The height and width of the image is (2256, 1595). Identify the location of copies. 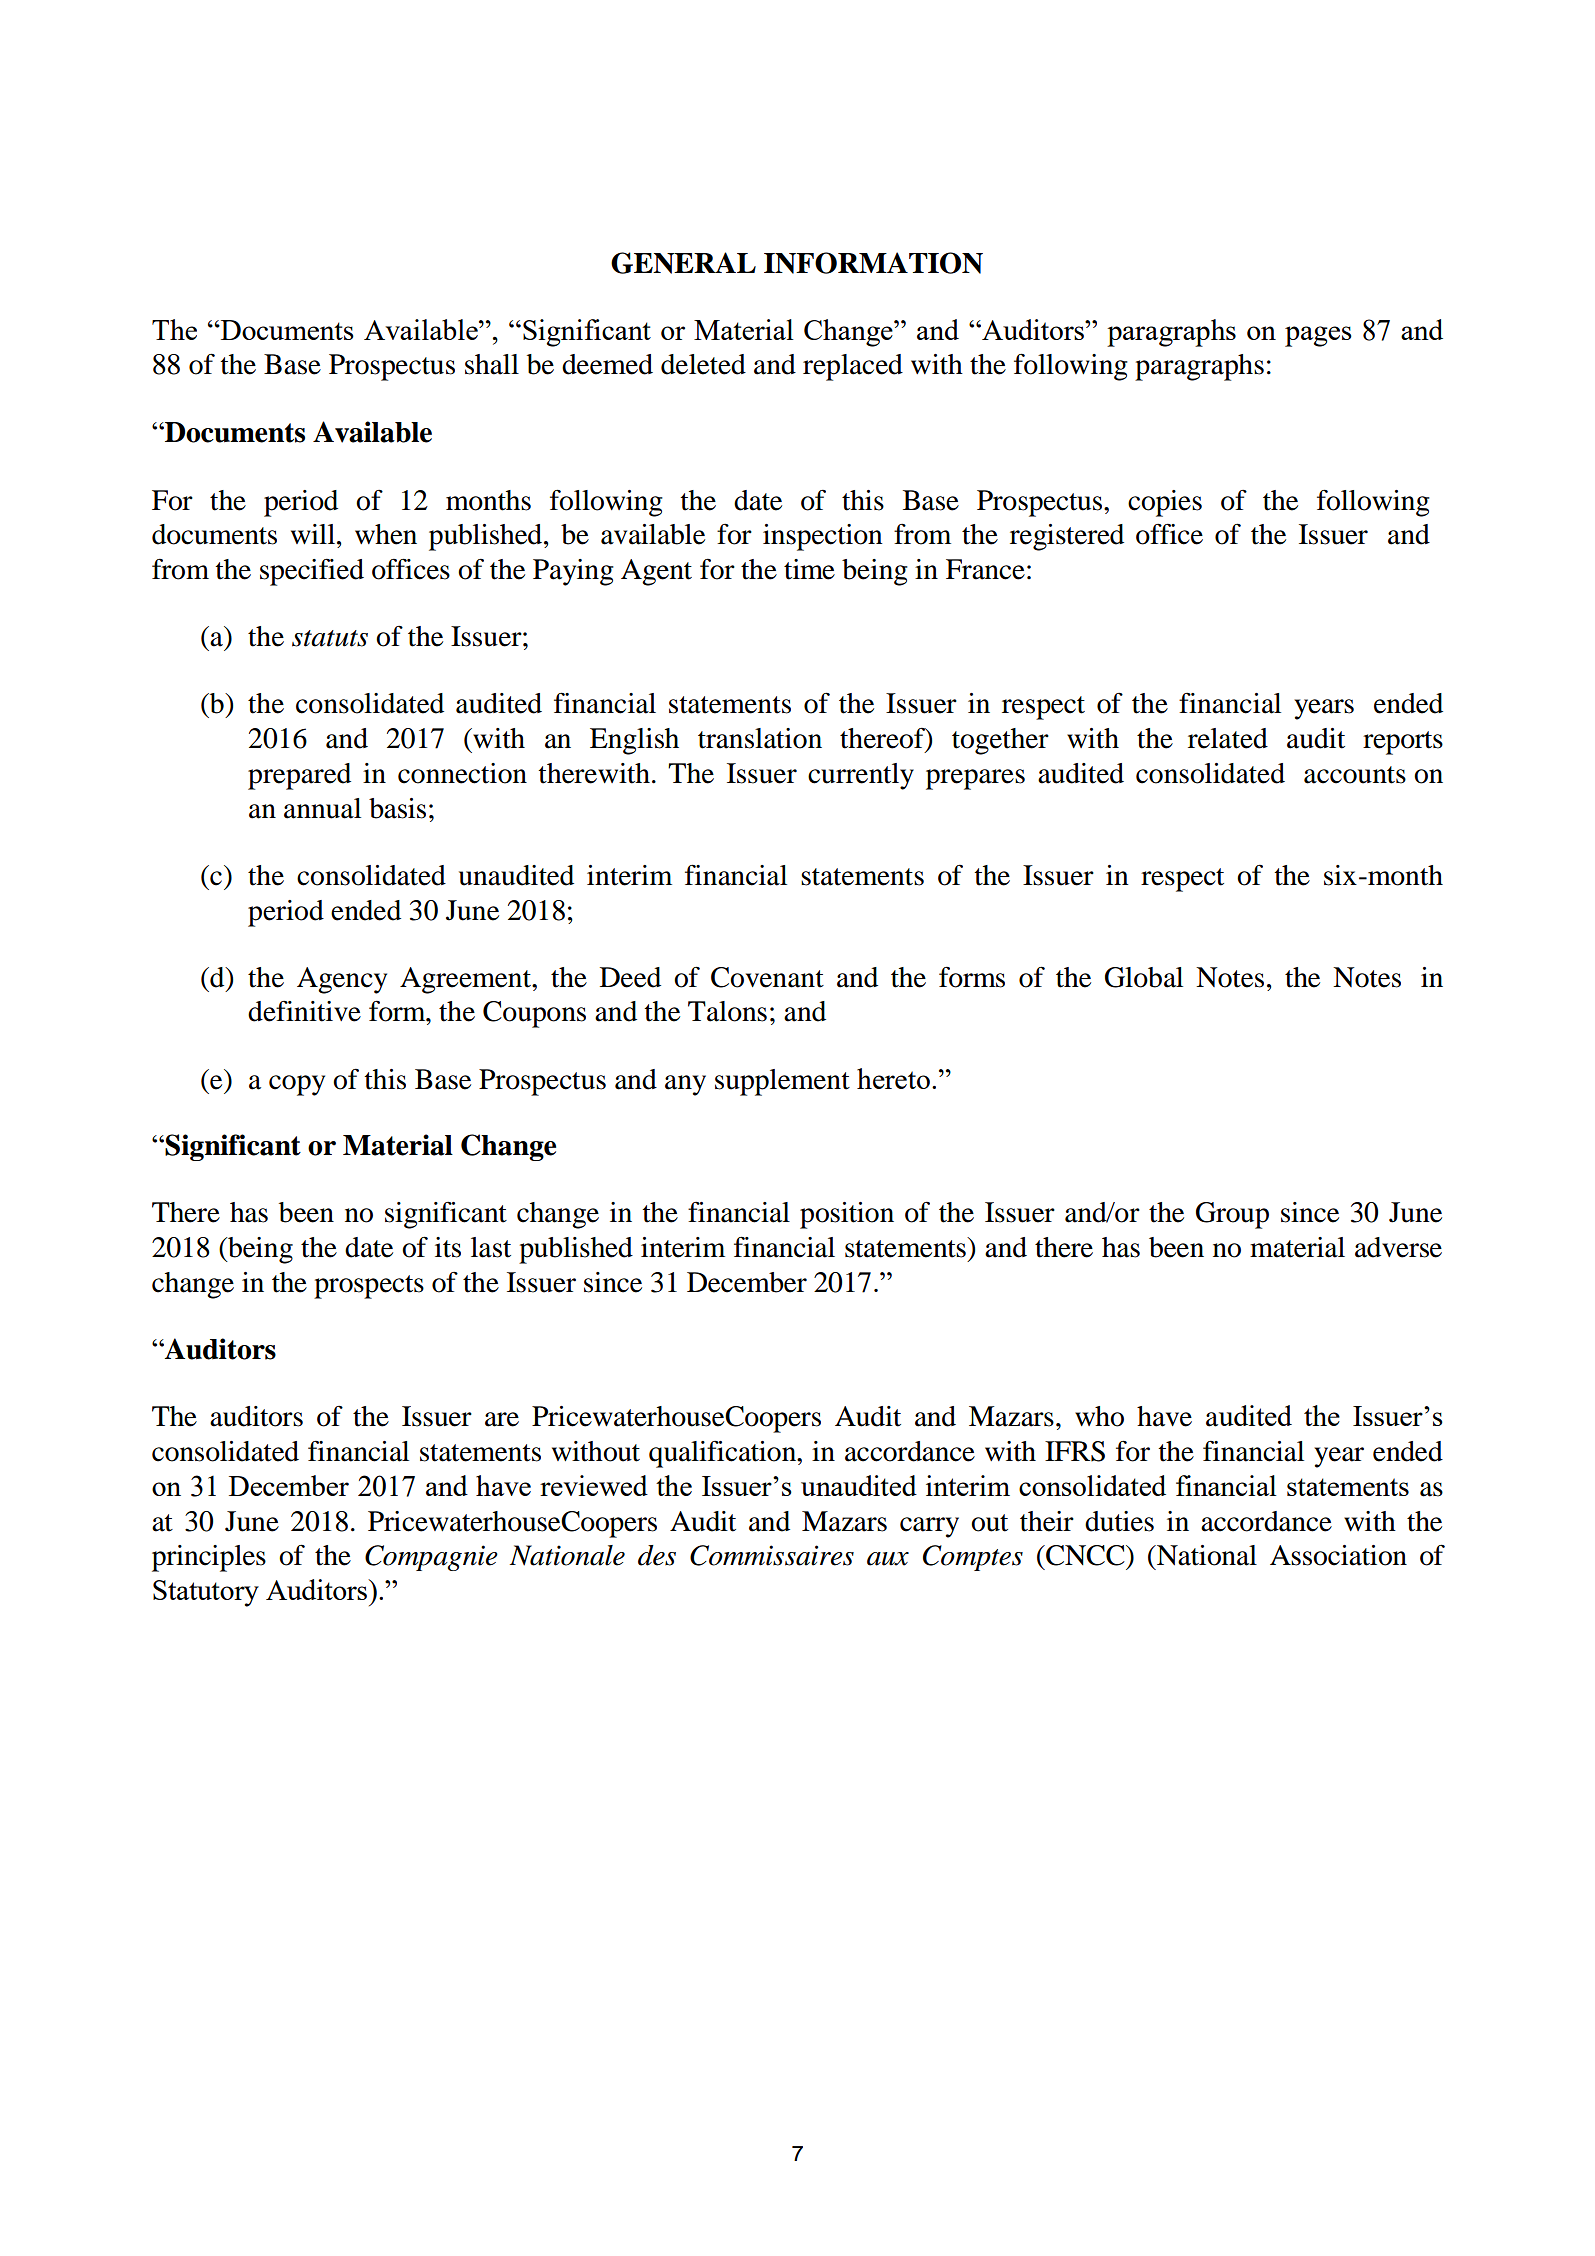
(1165, 503).
